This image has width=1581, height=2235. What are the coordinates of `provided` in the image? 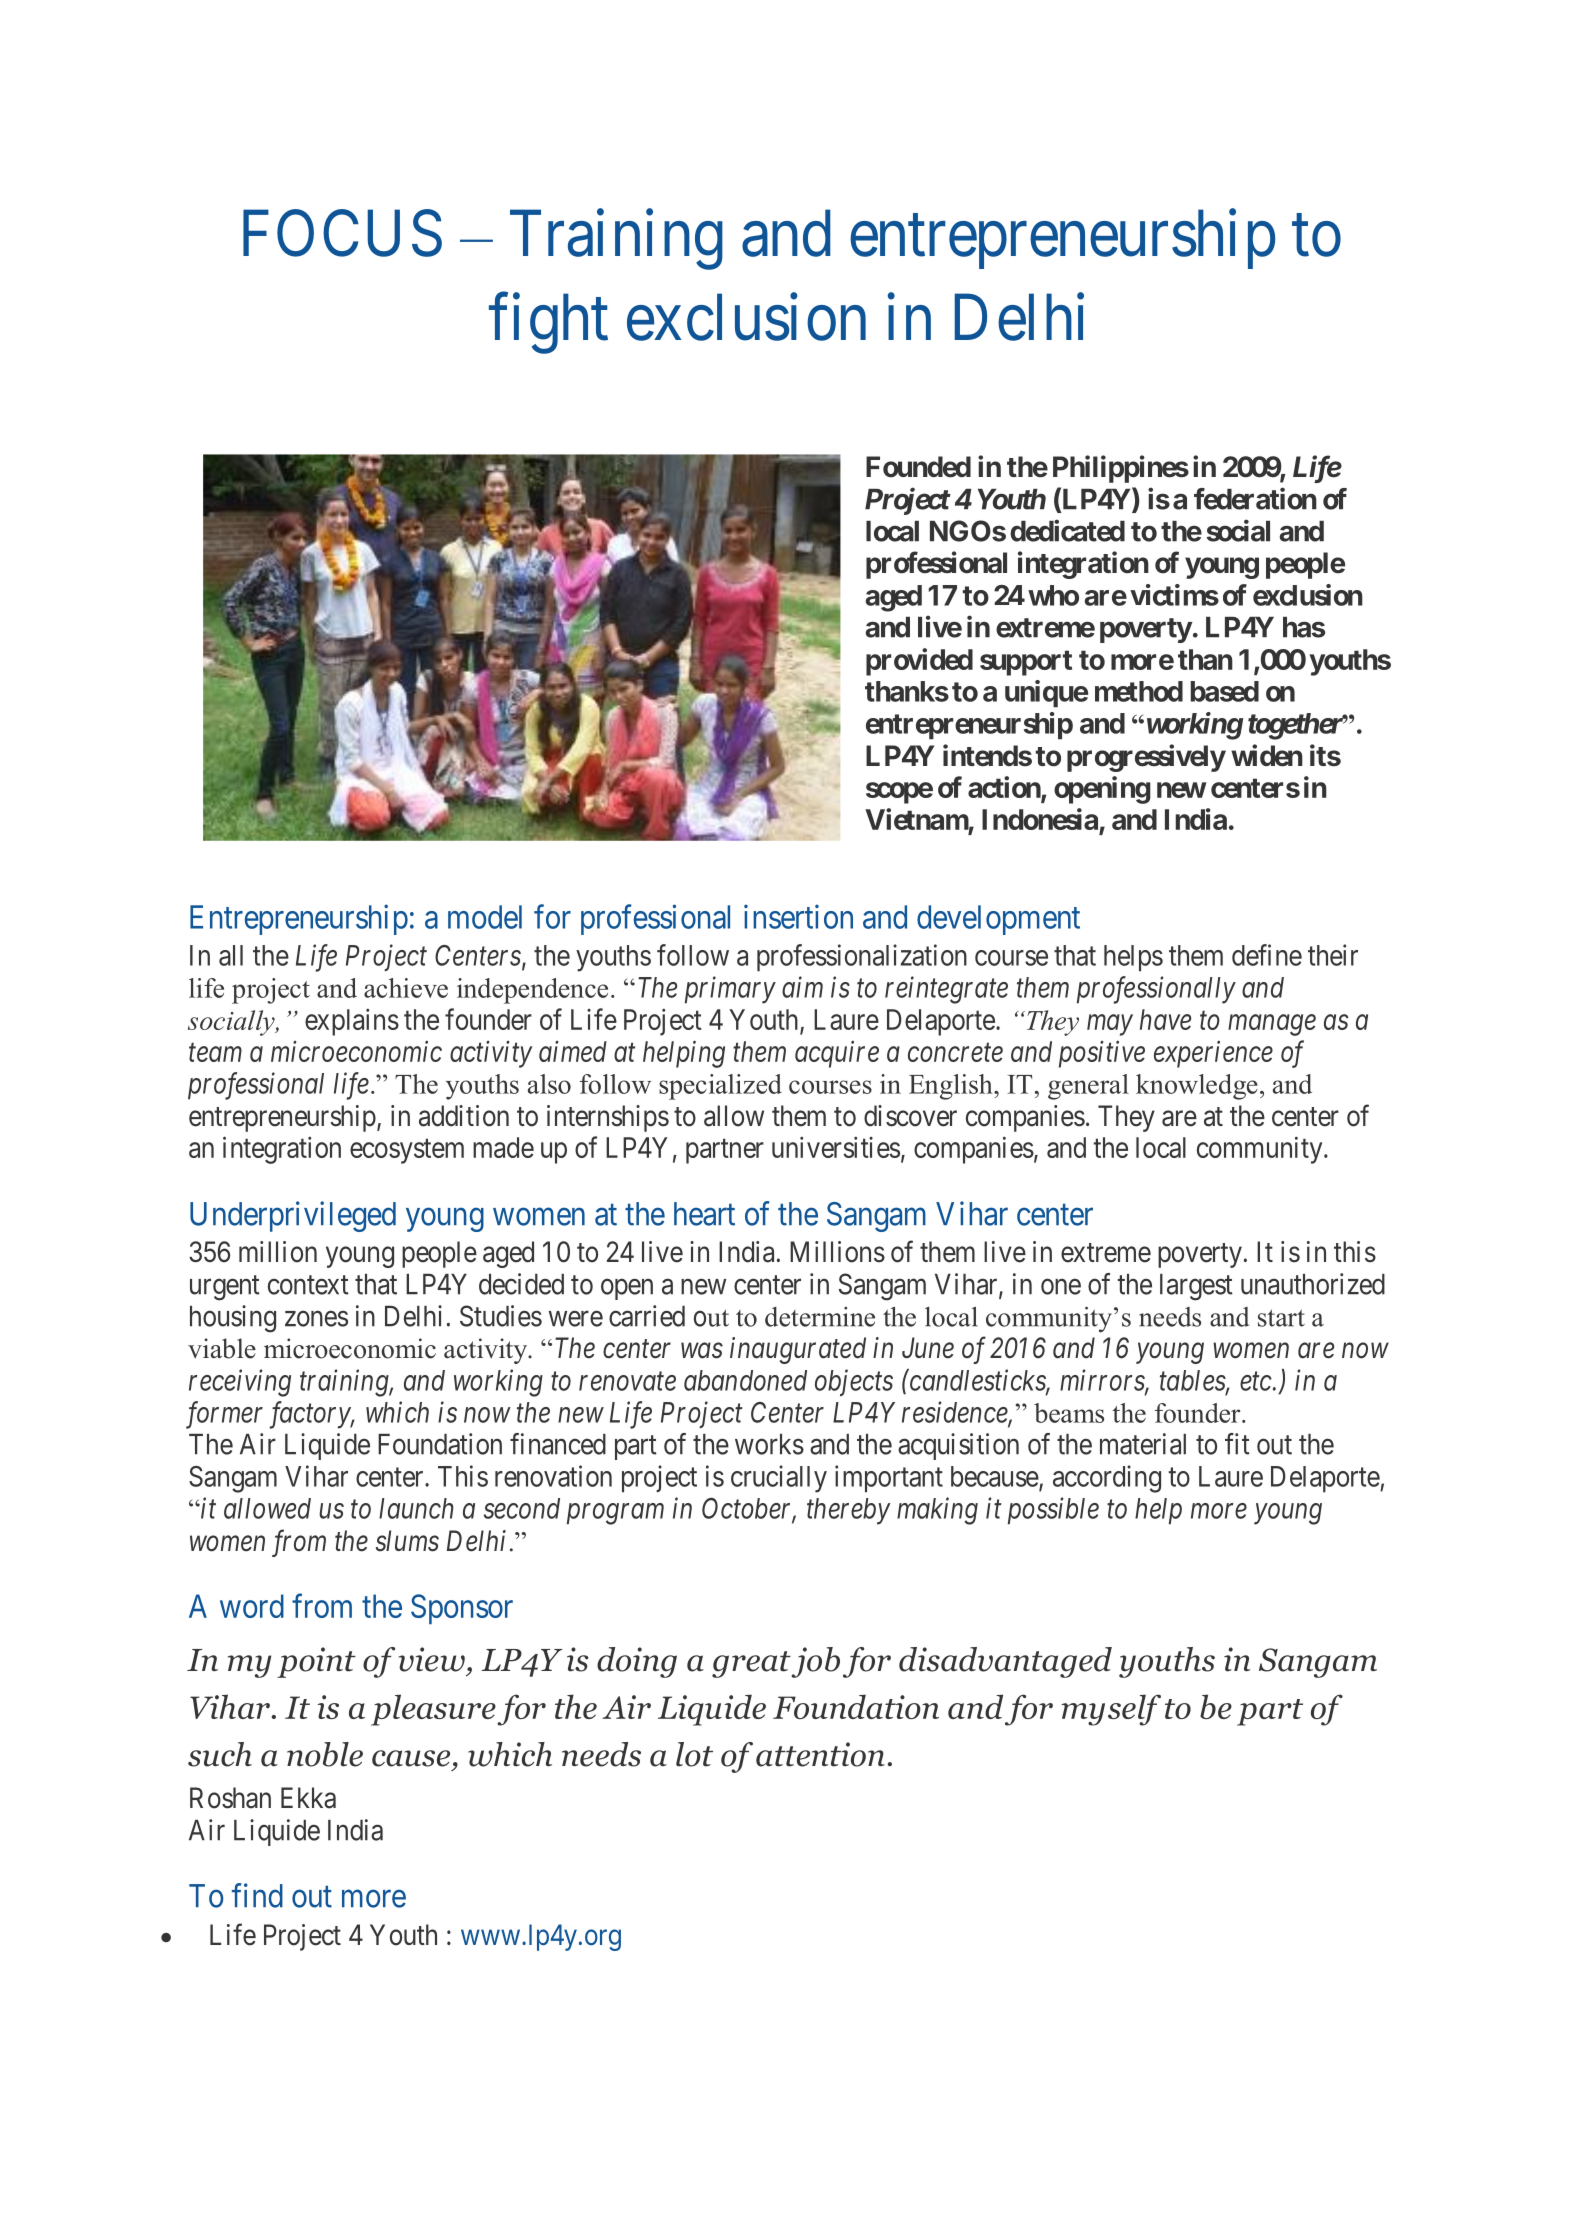 It's located at (919, 662).
